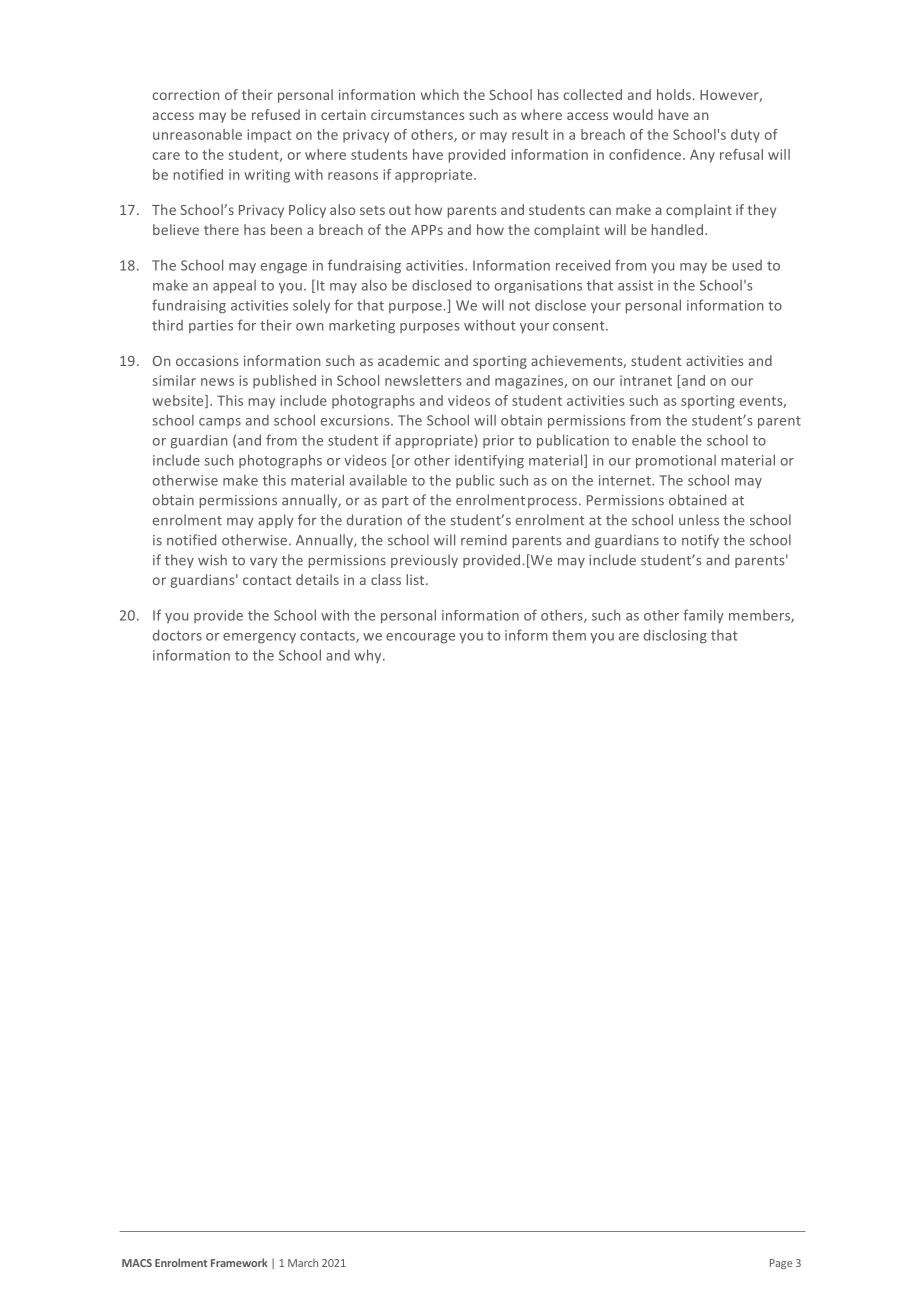  Describe the element at coordinates (369, 656) in the screenshot. I see `why` at that location.
